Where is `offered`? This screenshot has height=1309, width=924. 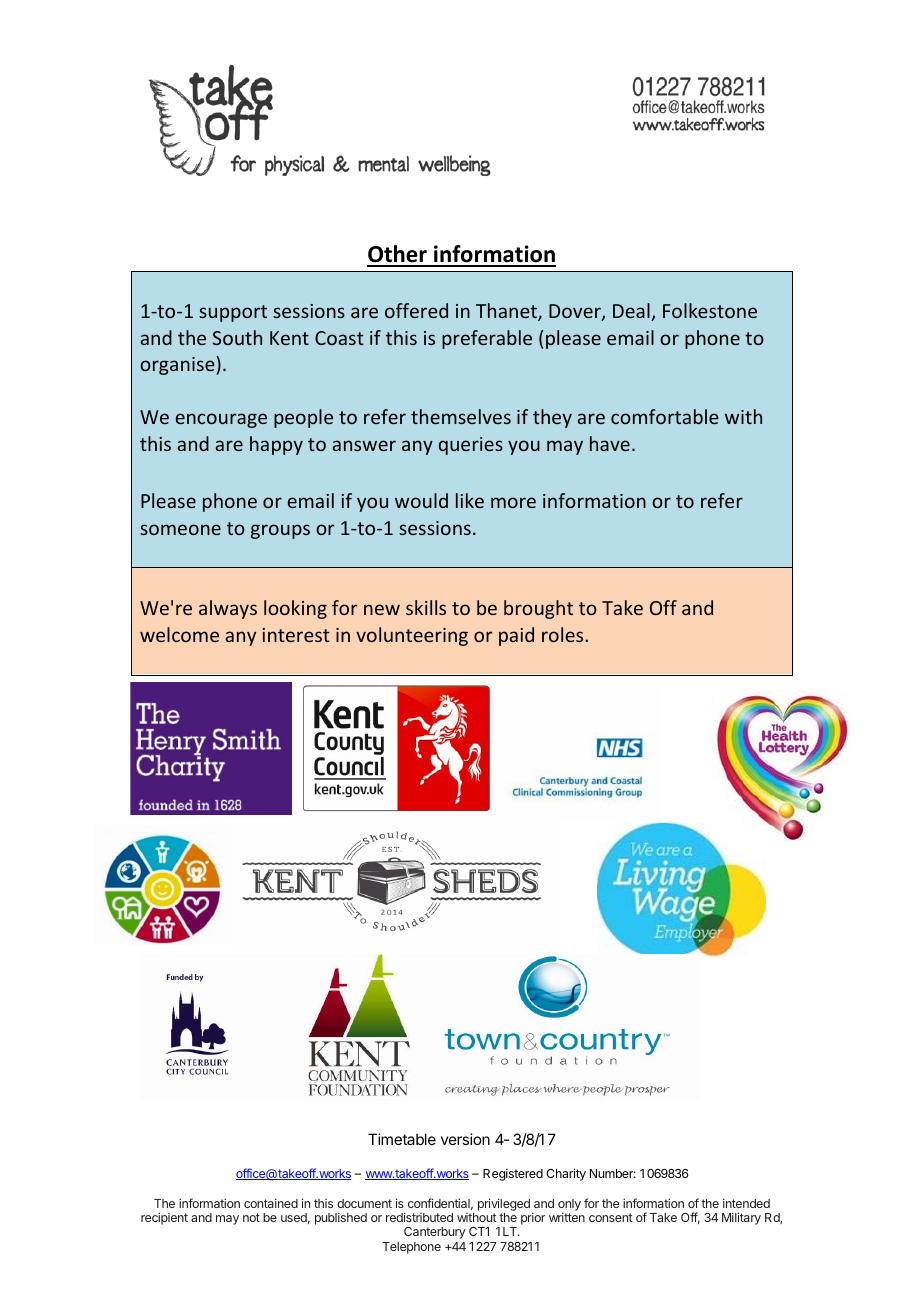 offered is located at coordinates (416, 310).
